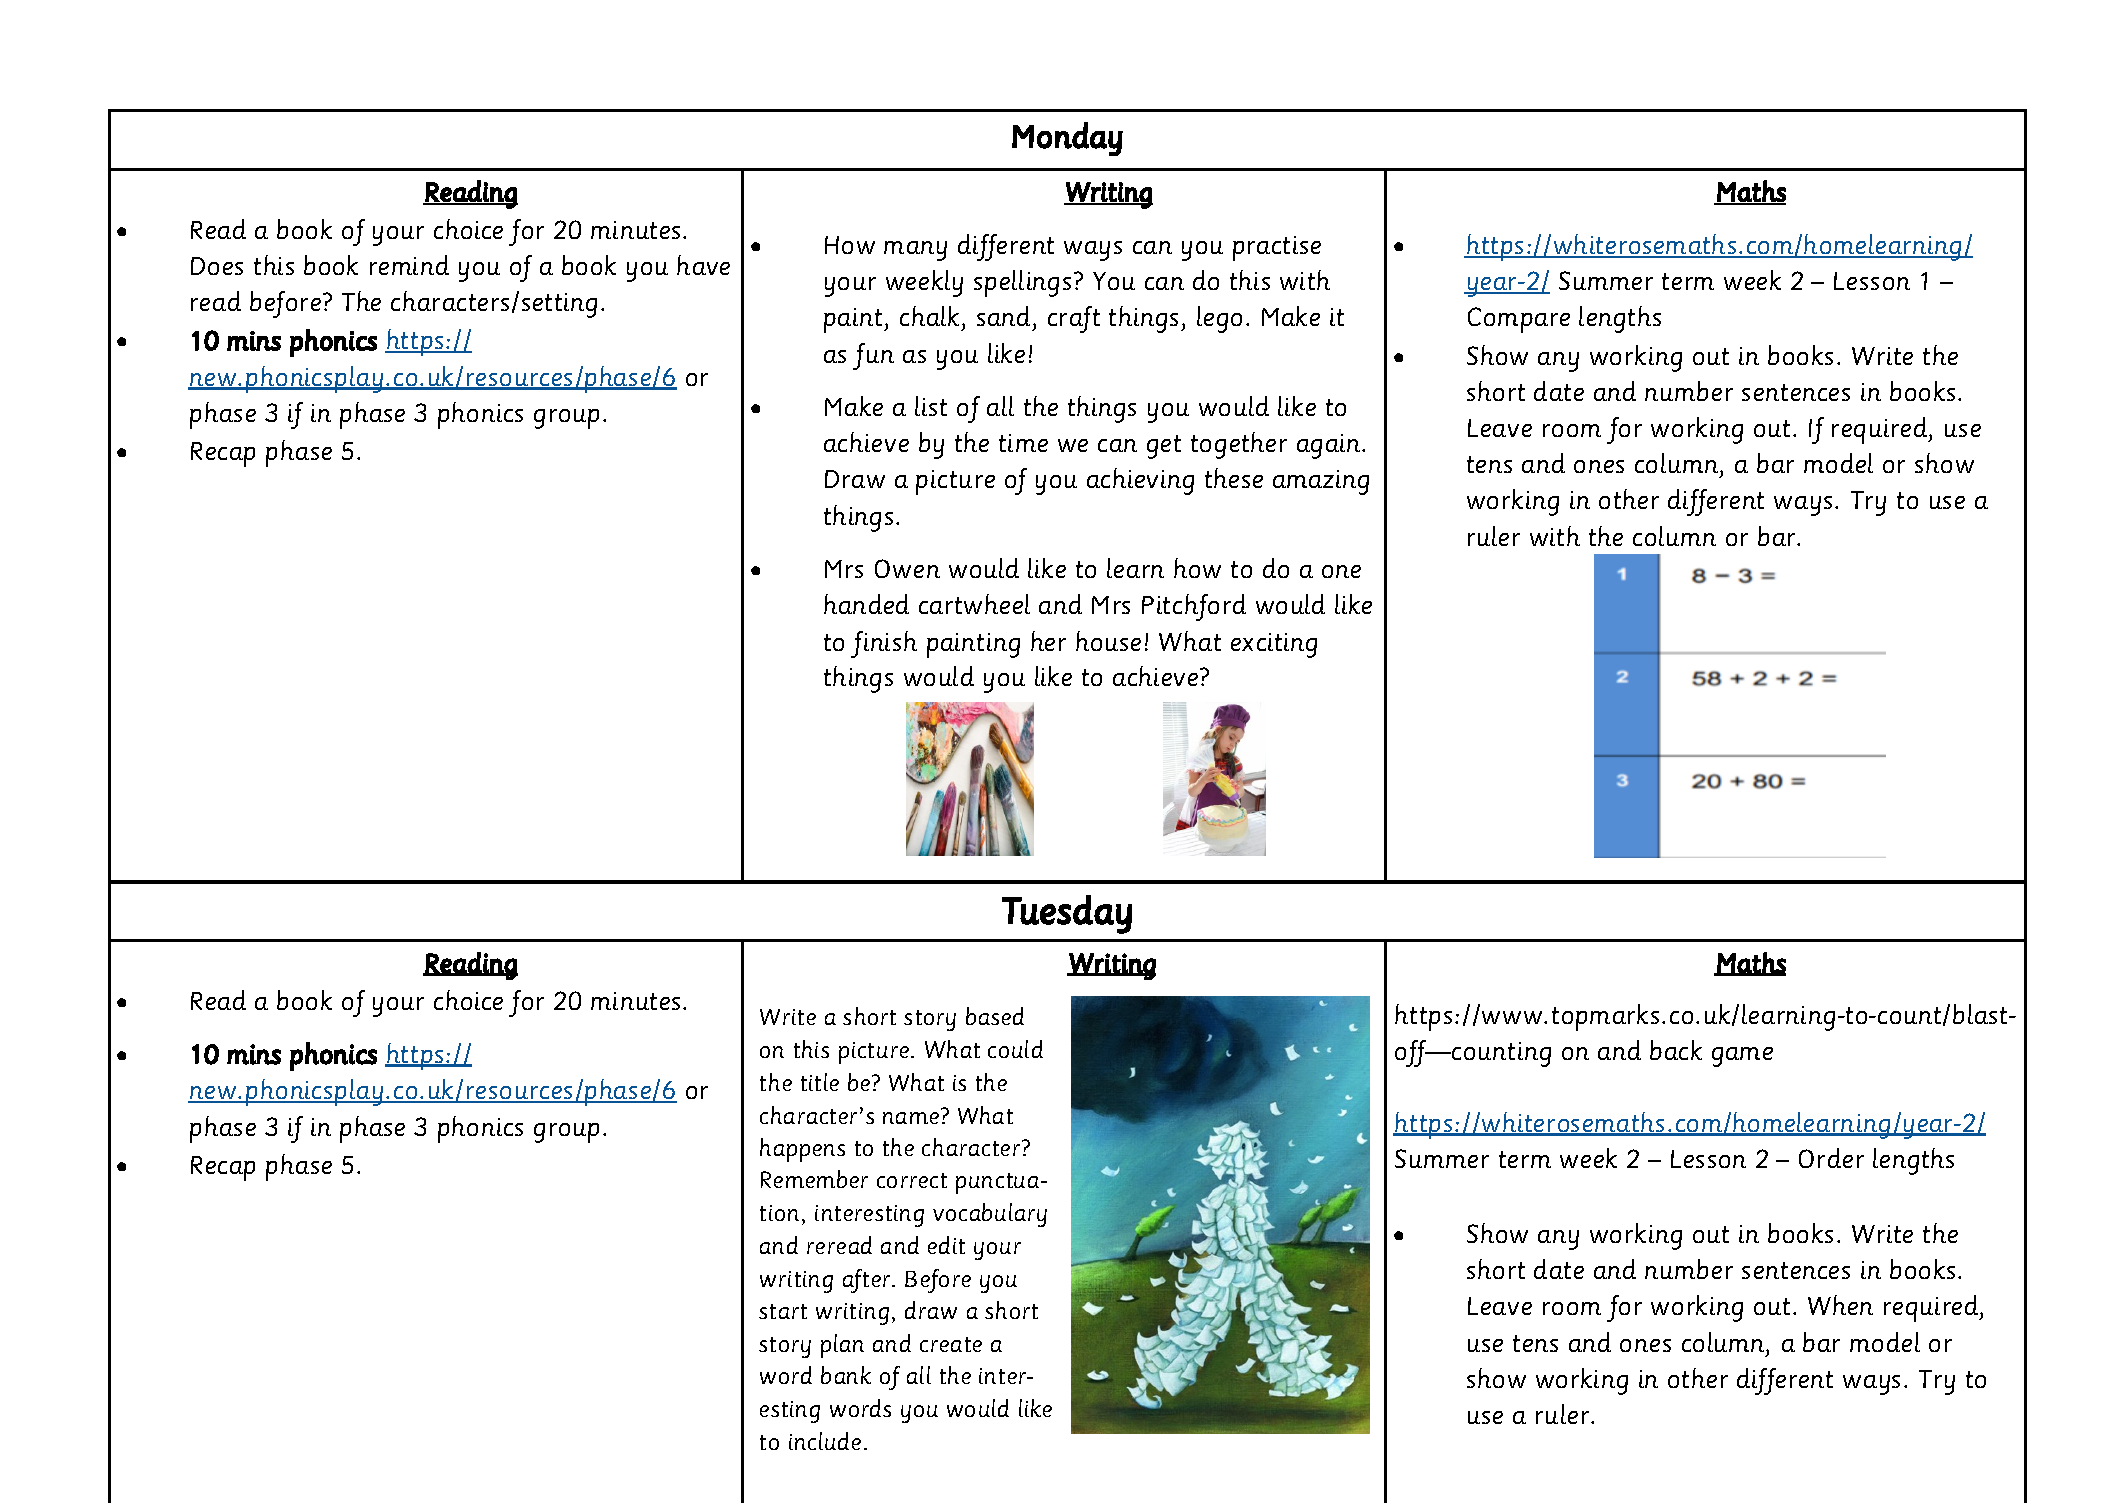 The height and width of the page is (1503, 2125). What do you see at coordinates (825, 1441) in the page?
I see `include` at bounding box center [825, 1441].
